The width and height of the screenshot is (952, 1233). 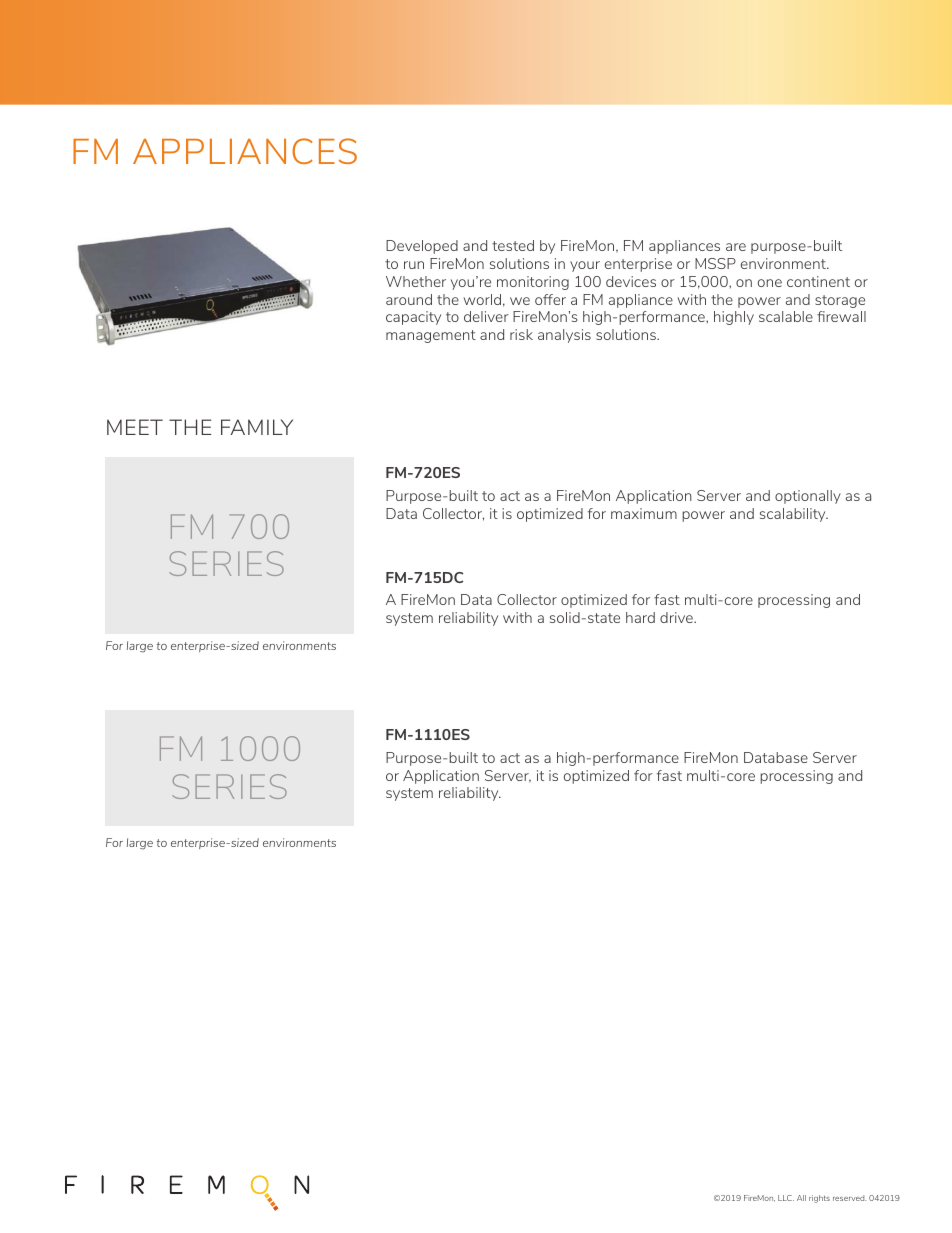 I want to click on hard, so click(x=640, y=617).
